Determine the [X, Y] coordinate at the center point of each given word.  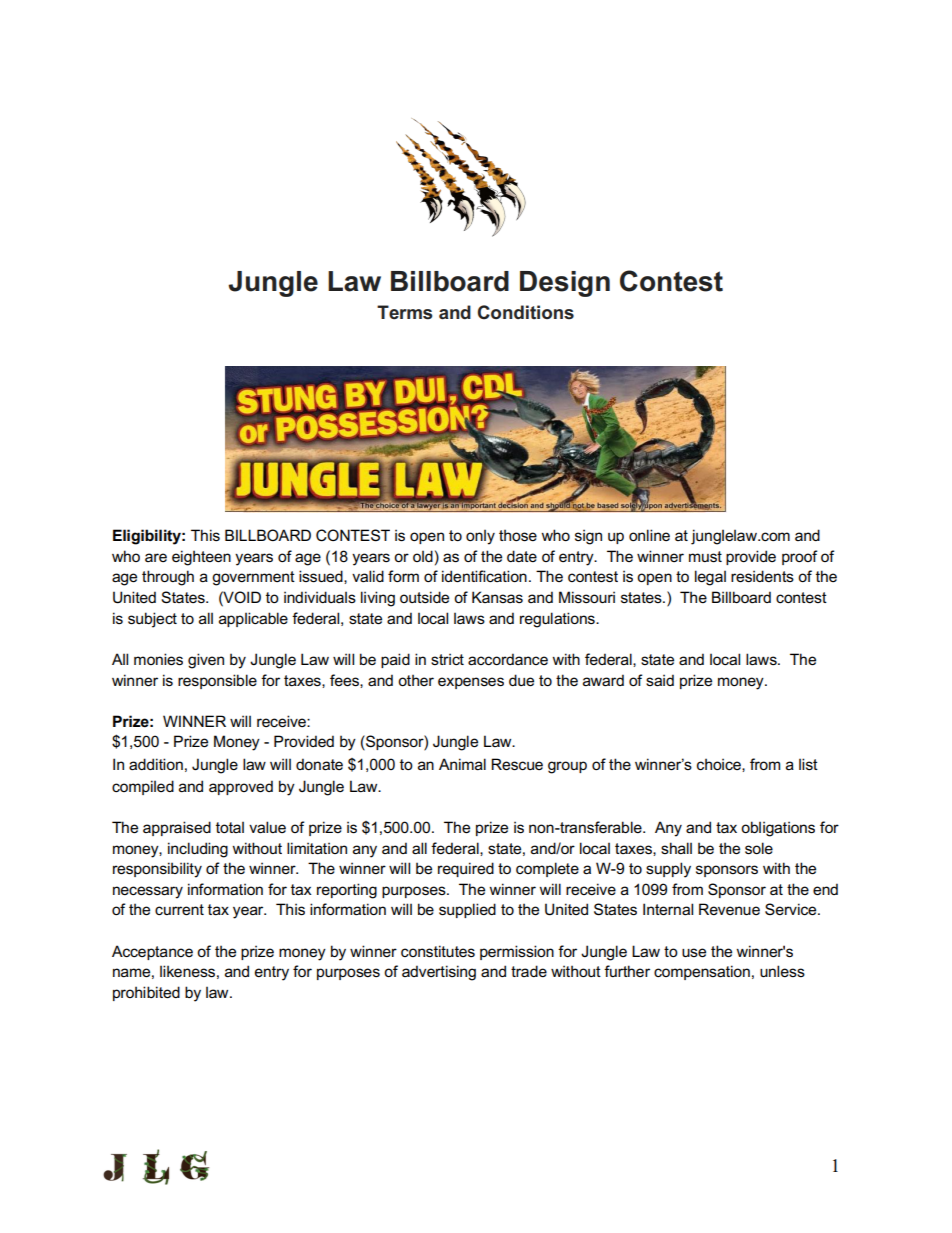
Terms [404, 312]
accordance [508, 659]
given [206, 661]
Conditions [526, 312]
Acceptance [152, 952]
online [649, 535]
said [660, 680]
